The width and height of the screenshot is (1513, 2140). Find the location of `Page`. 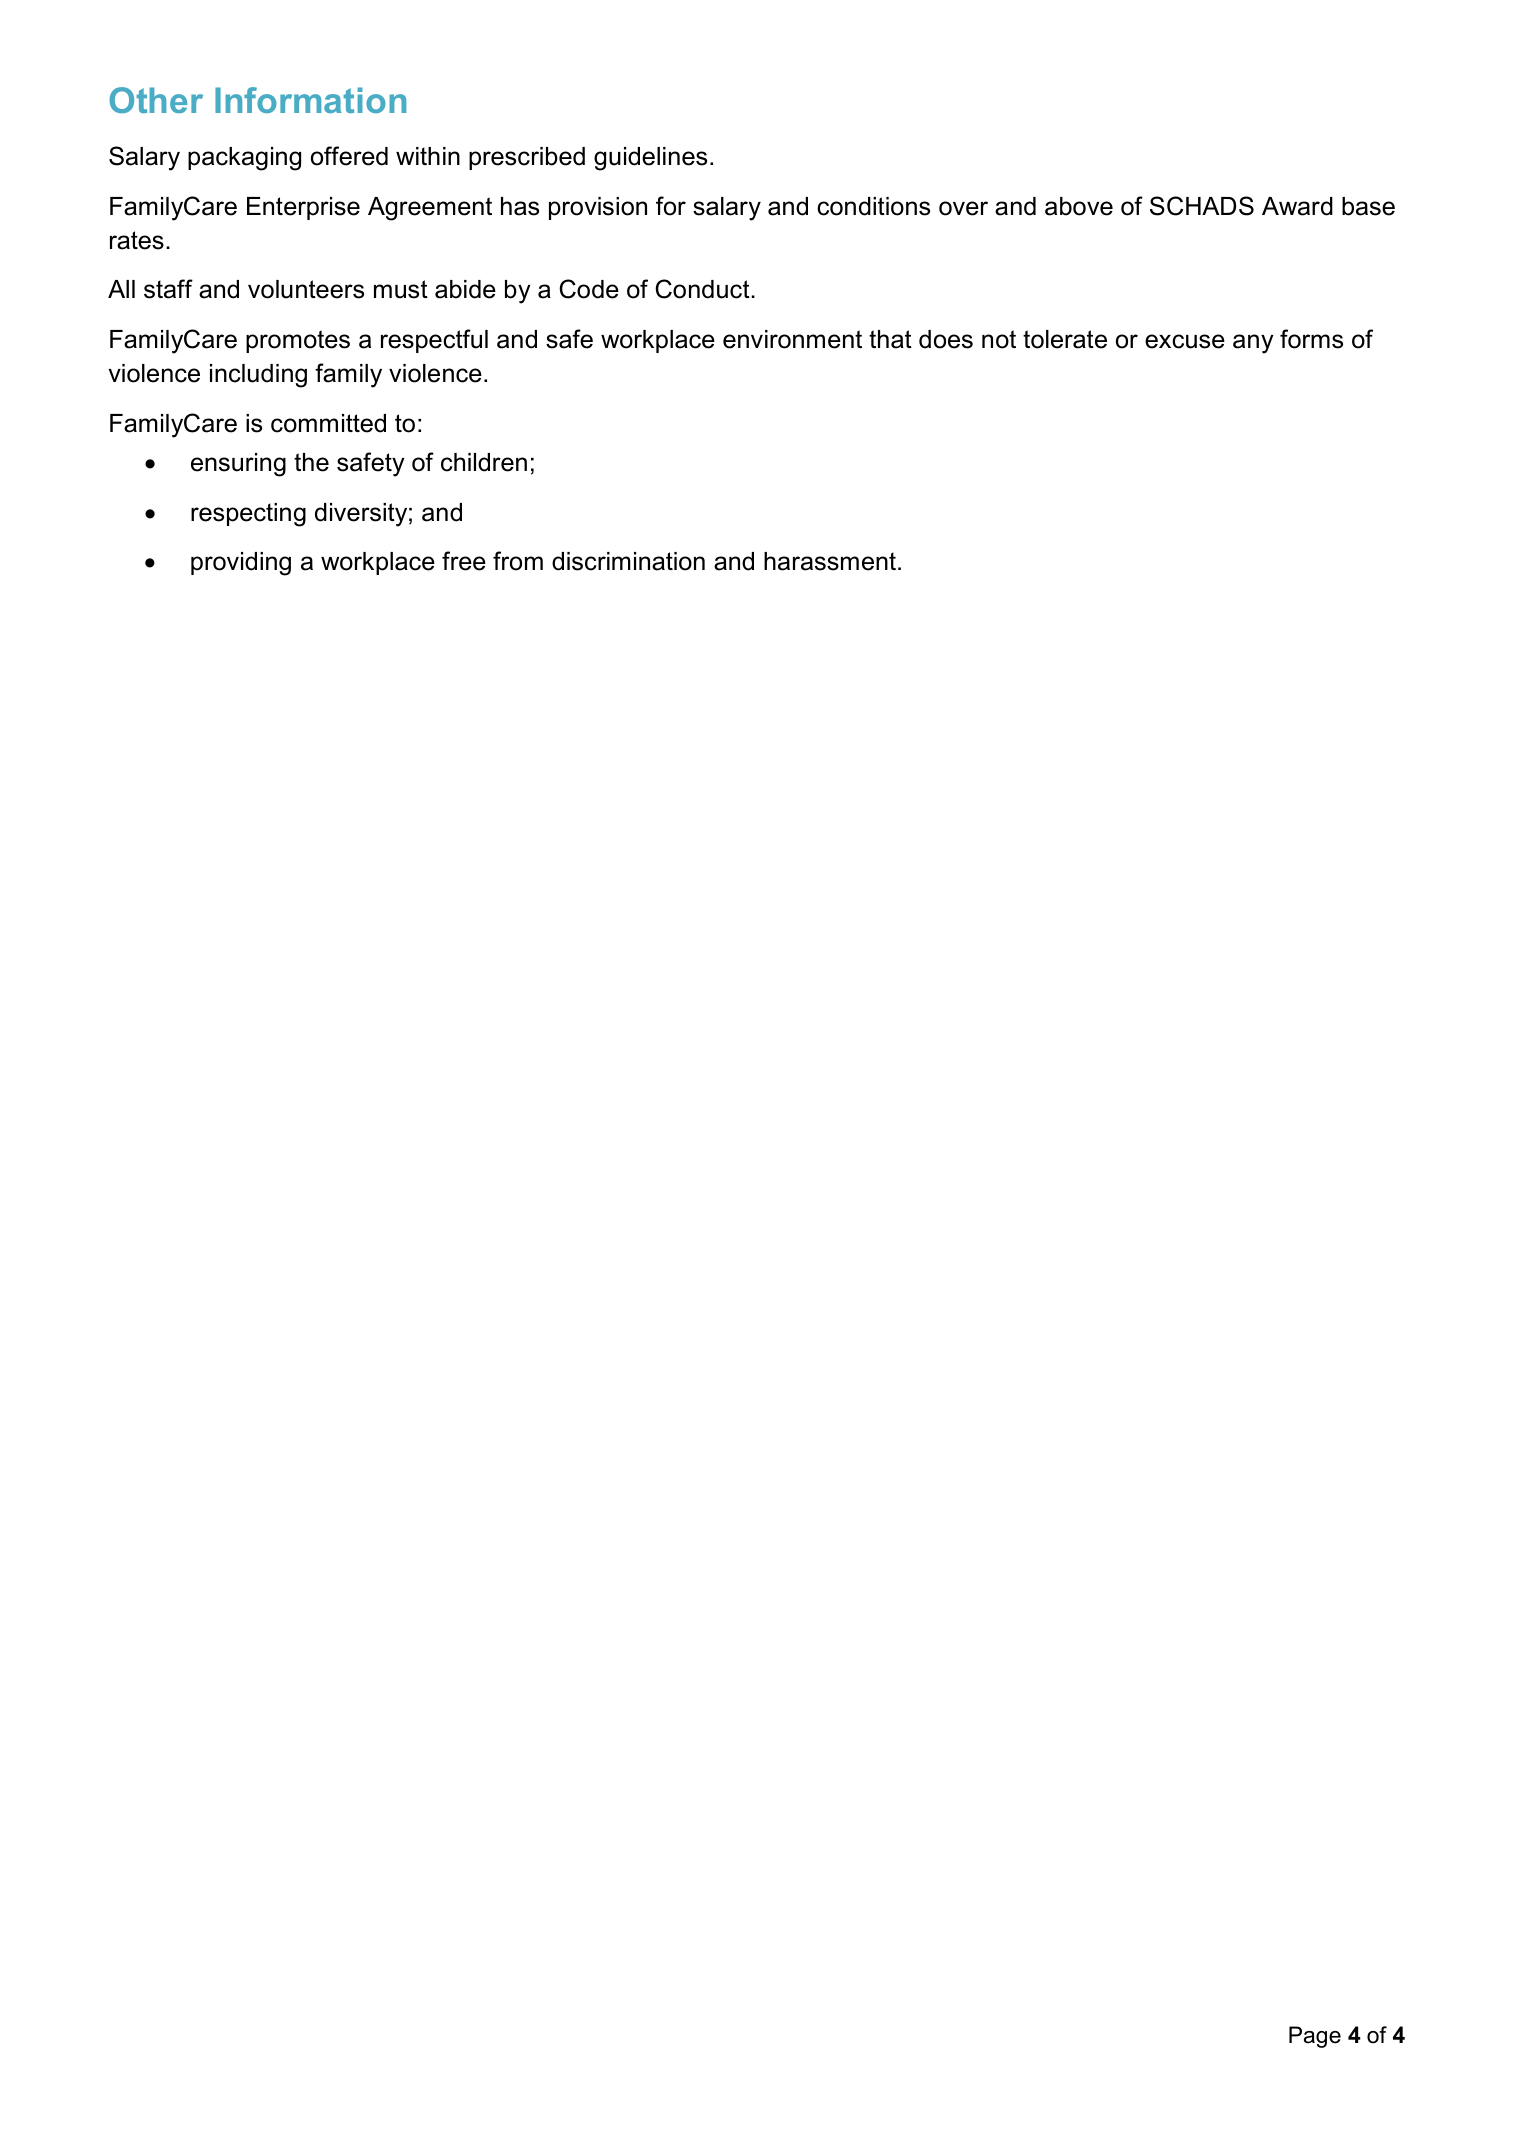

Page is located at coordinates (1315, 2037).
